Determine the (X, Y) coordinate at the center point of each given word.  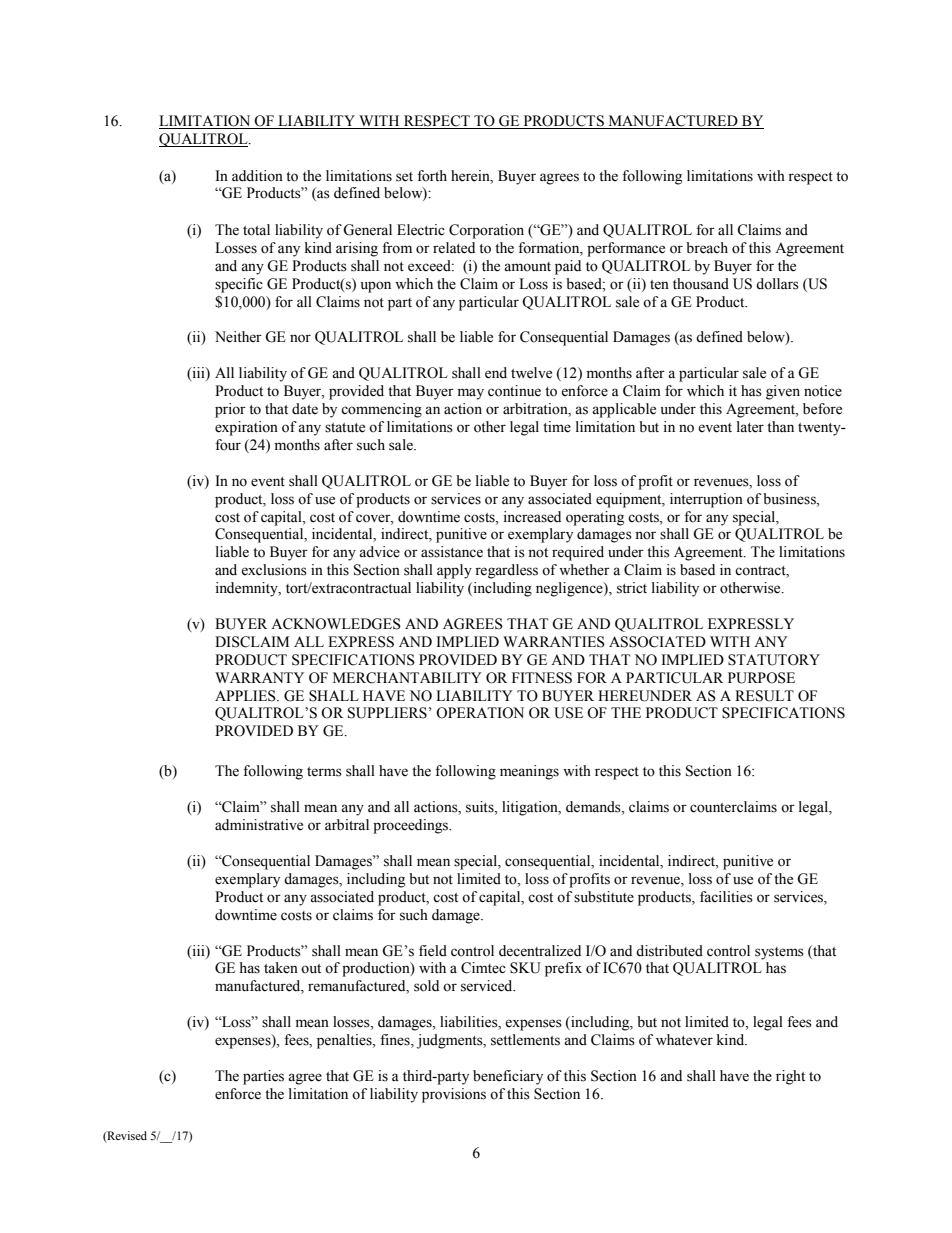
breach (707, 248)
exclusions (274, 570)
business (790, 499)
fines (396, 1041)
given (783, 392)
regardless (506, 571)
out (311, 969)
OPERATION (480, 713)
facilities (726, 897)
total (256, 230)
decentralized (540, 951)
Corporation (486, 231)
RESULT (764, 696)
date (305, 409)
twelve (531, 373)
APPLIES (246, 696)
